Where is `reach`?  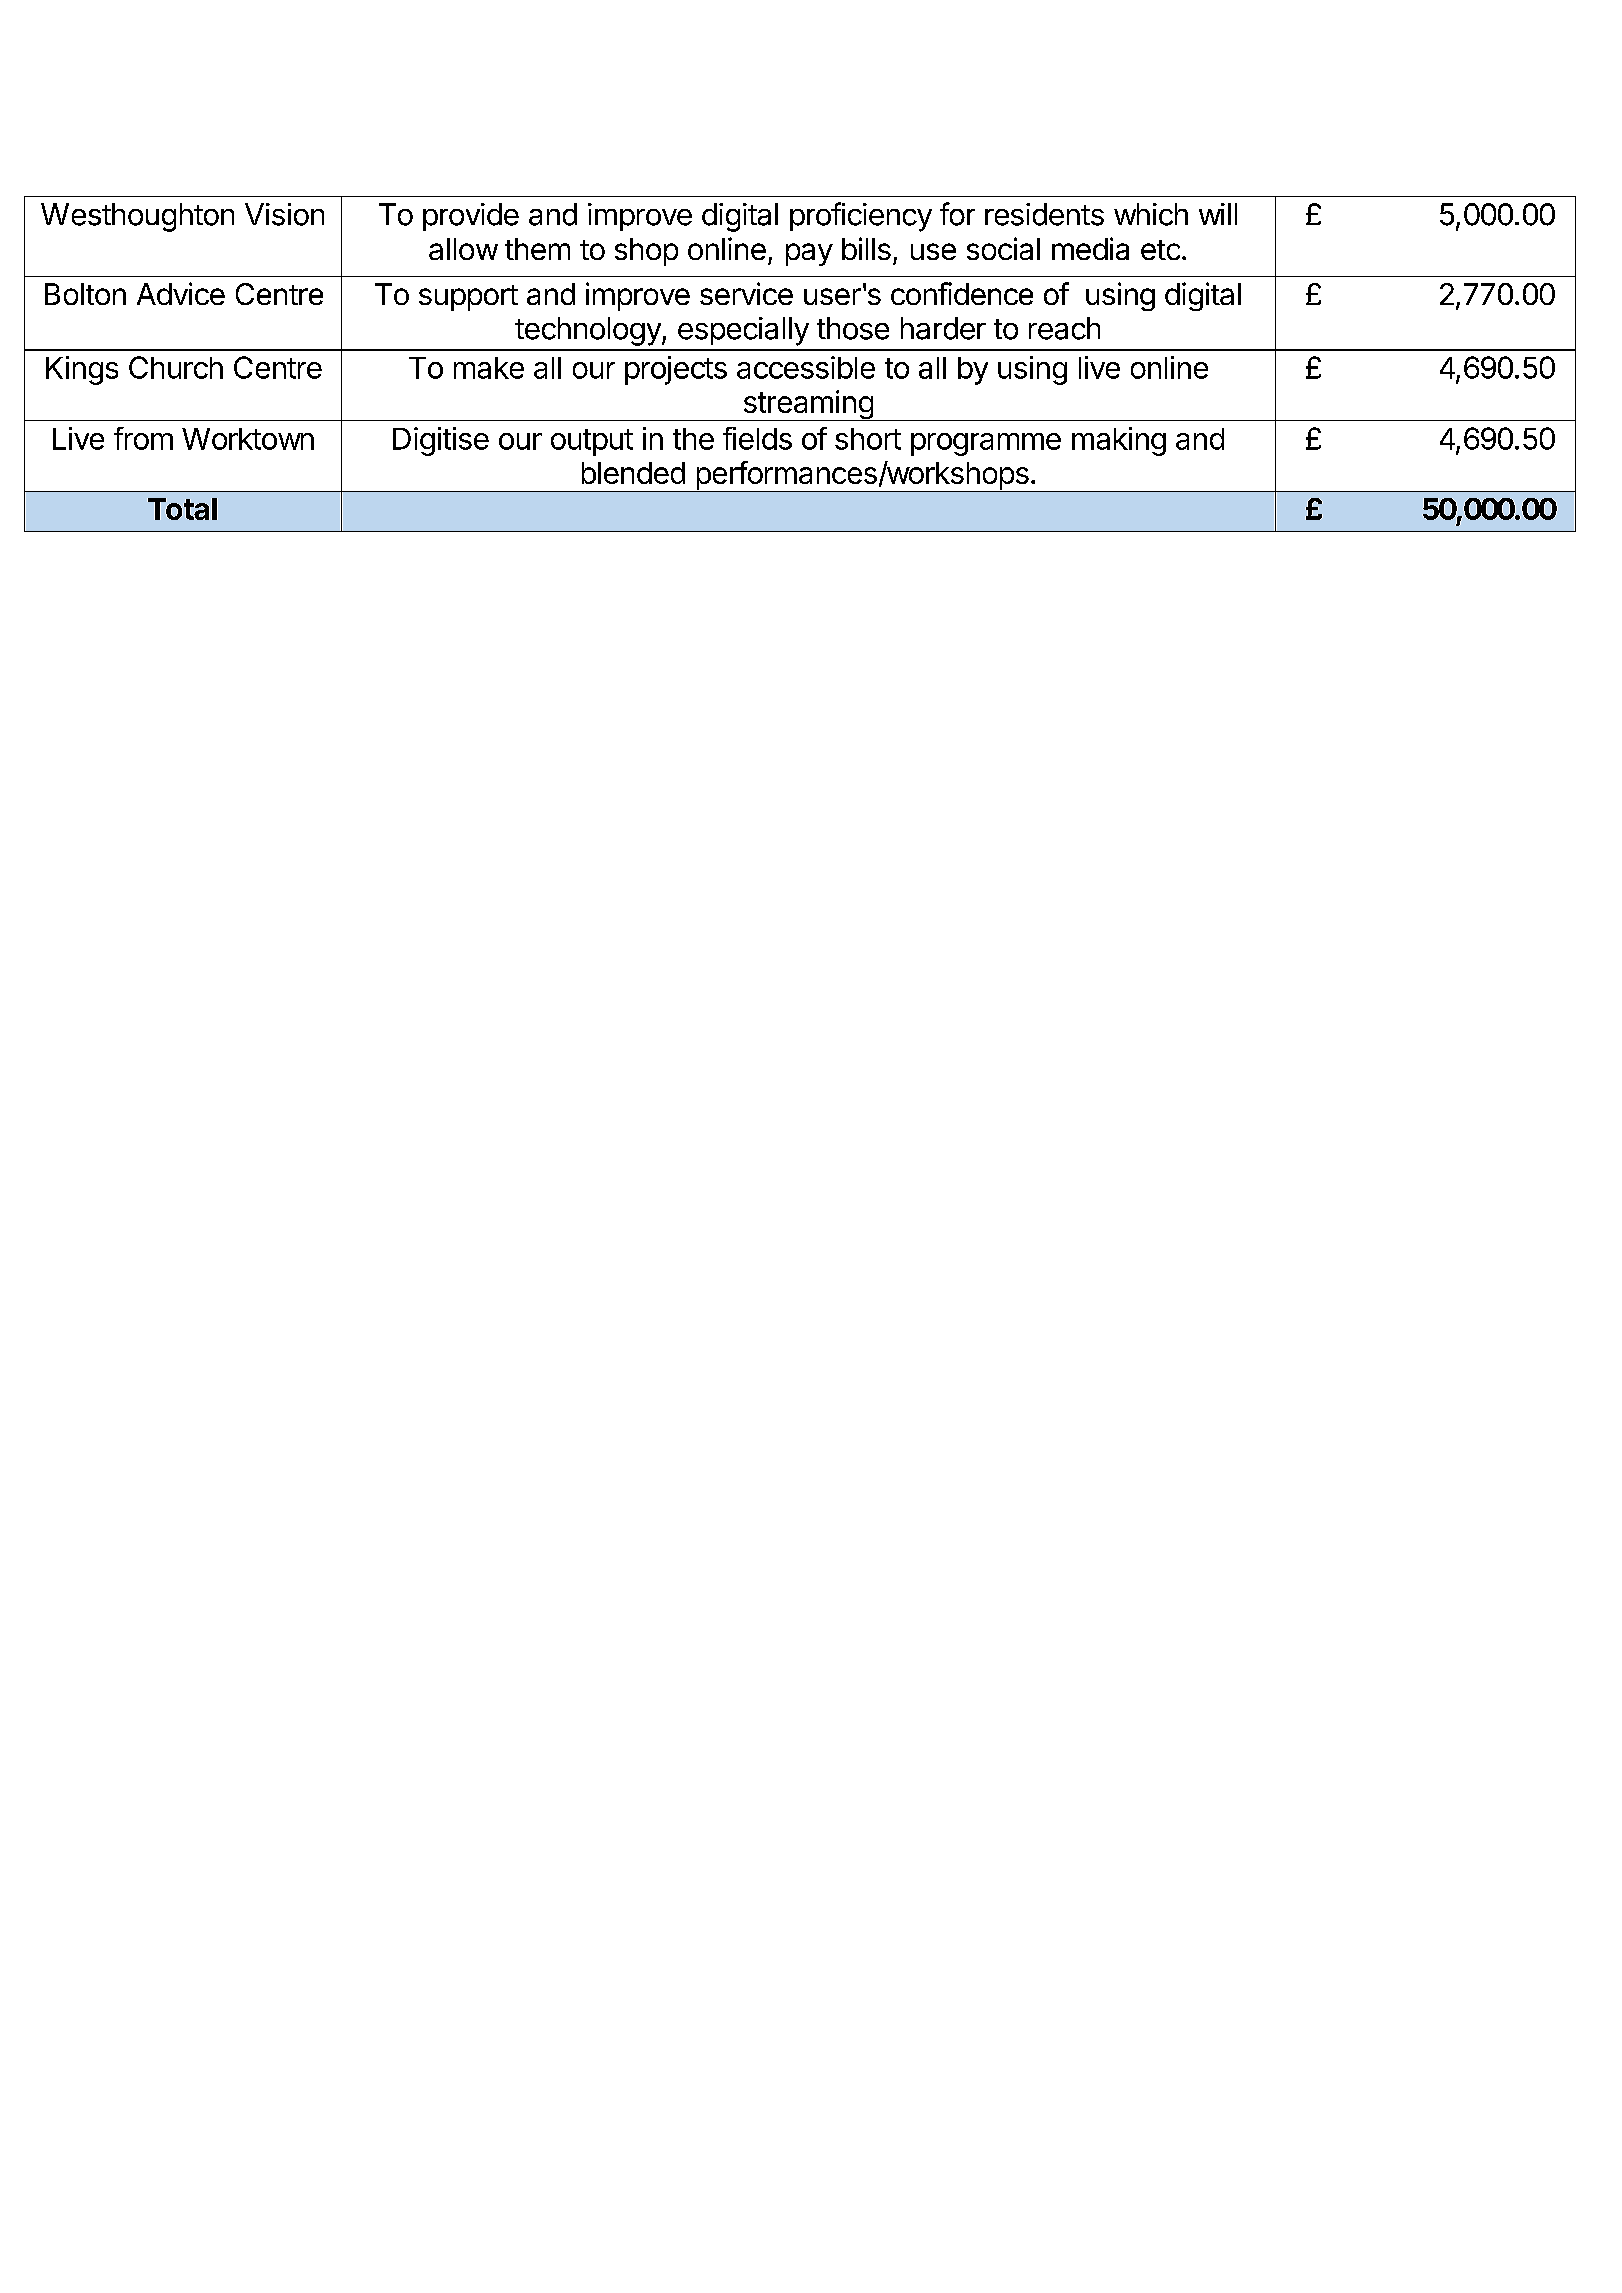 reach is located at coordinates (1064, 328).
